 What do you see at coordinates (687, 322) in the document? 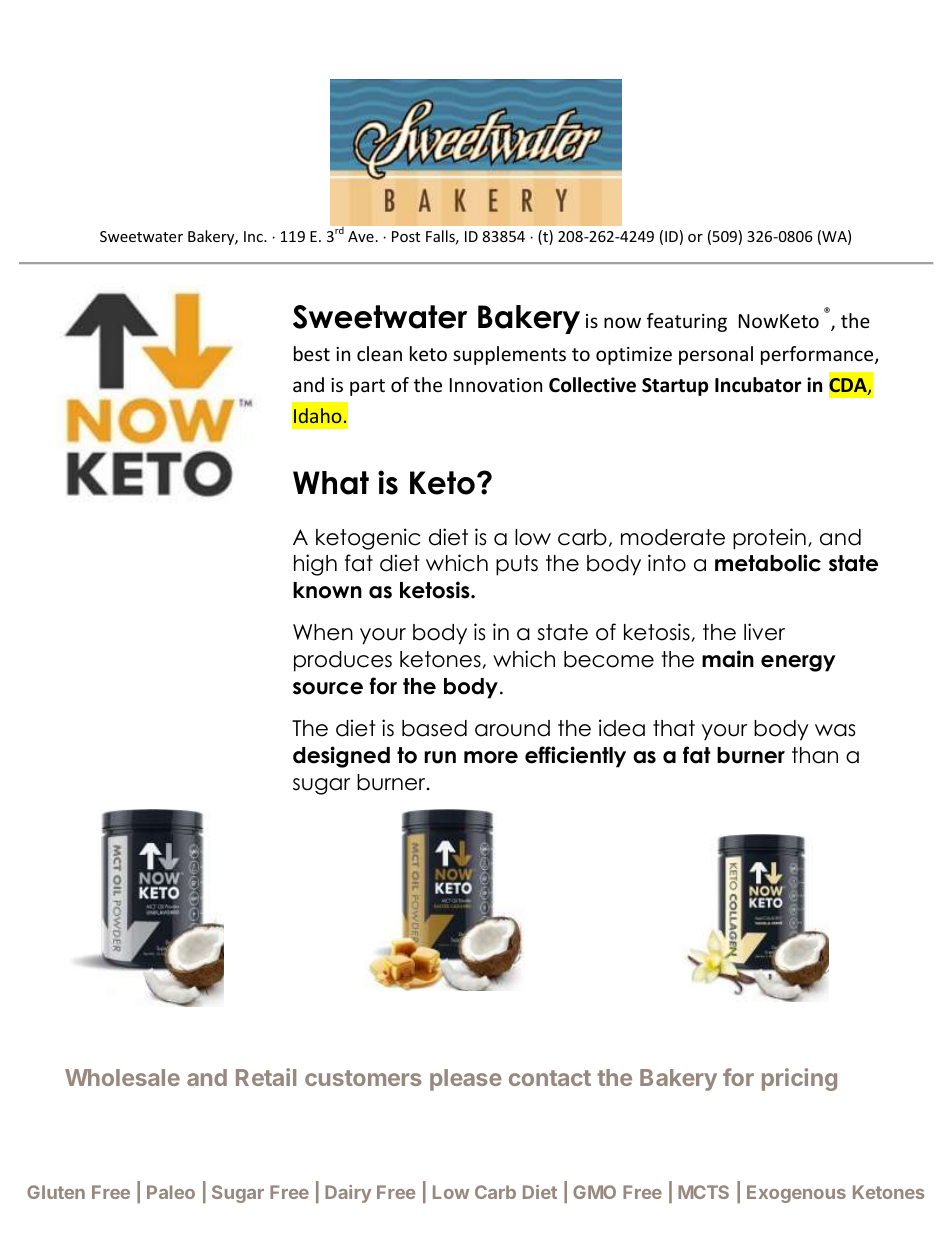
I see `featuring` at bounding box center [687, 322].
